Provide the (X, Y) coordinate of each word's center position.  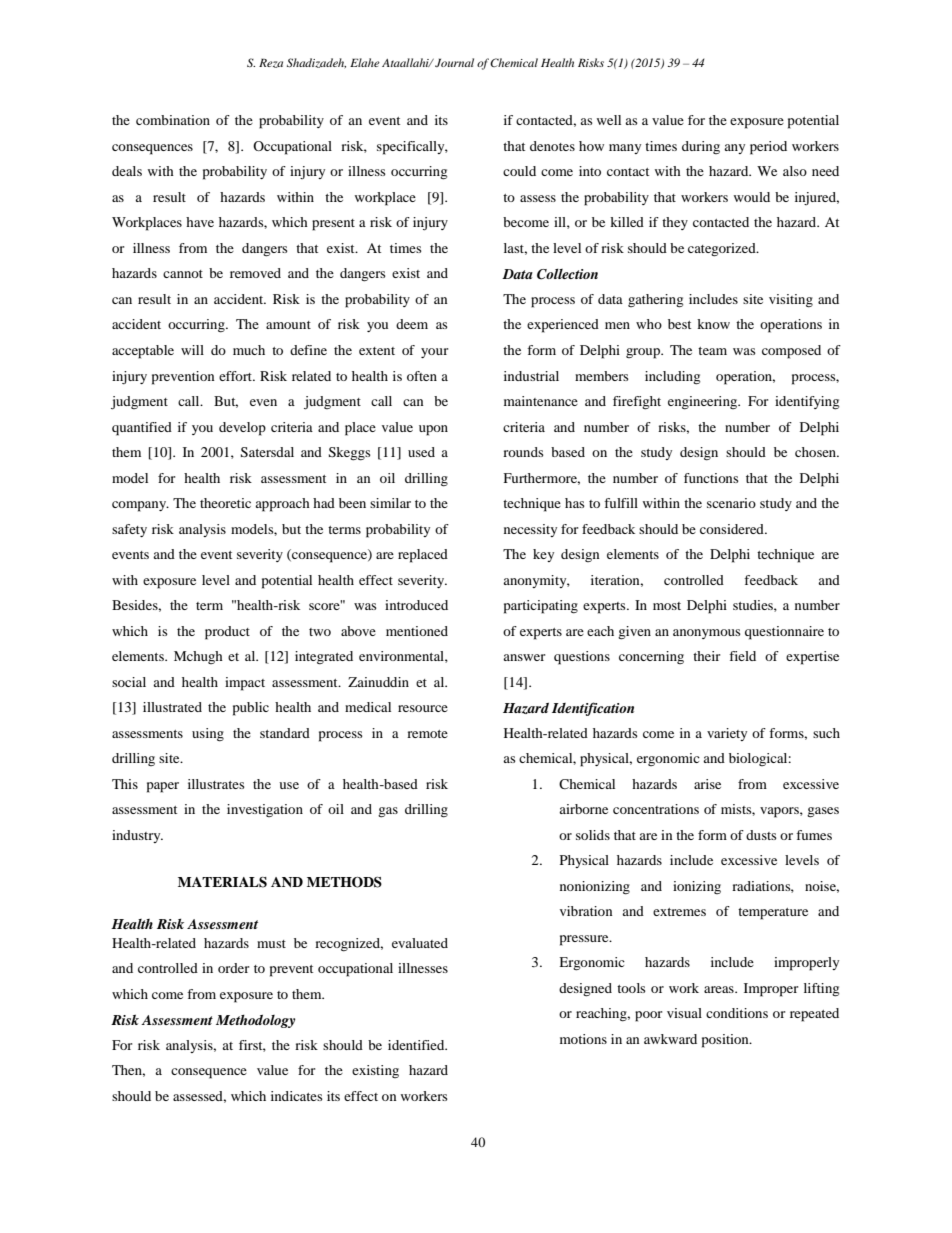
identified (417, 1045)
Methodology (255, 1021)
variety (727, 734)
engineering (704, 403)
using (208, 735)
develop (242, 429)
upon (433, 430)
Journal (454, 62)
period (768, 148)
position (726, 1041)
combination (173, 120)
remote (427, 734)
